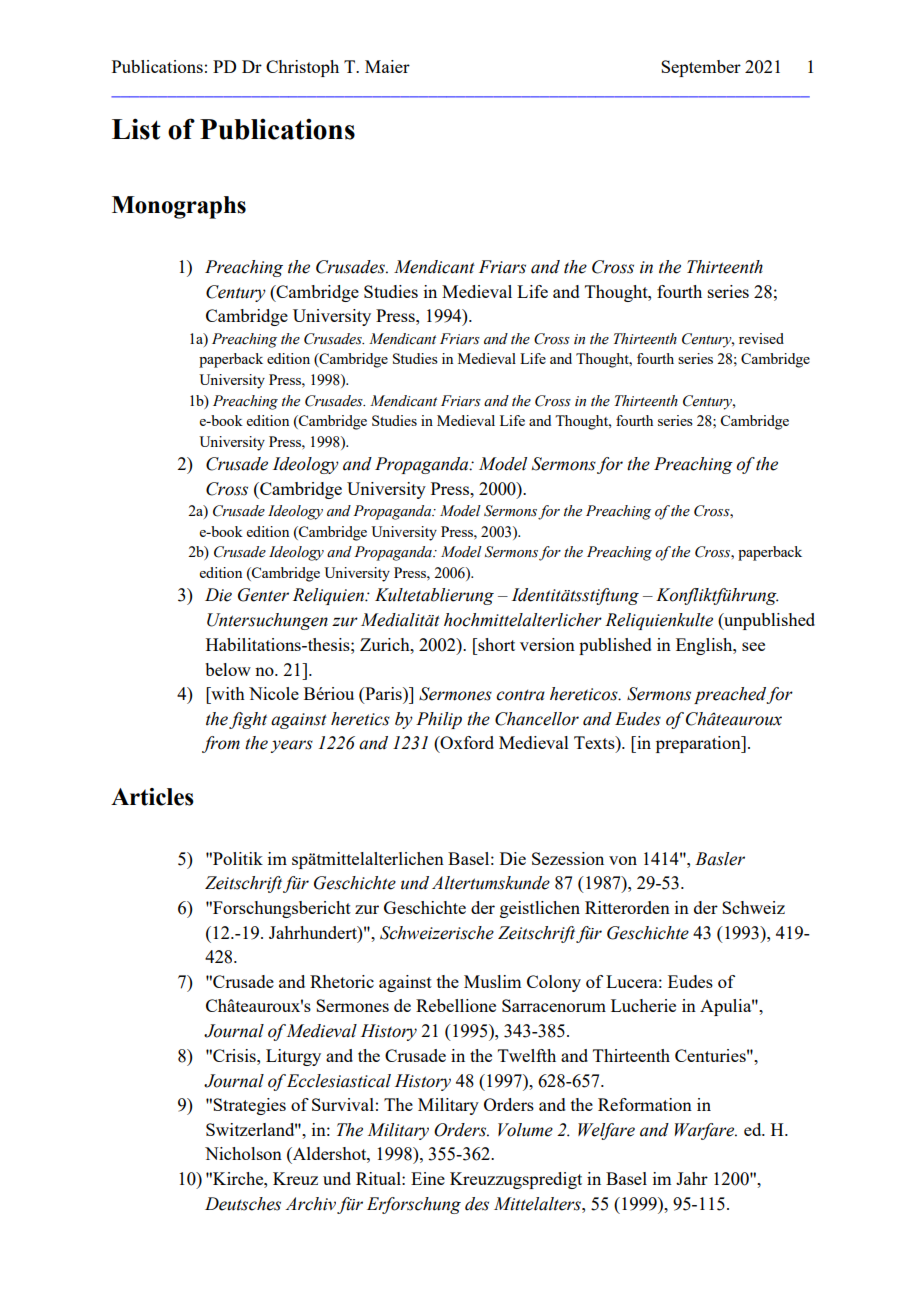  I want to click on Christoph, so click(302, 68).
